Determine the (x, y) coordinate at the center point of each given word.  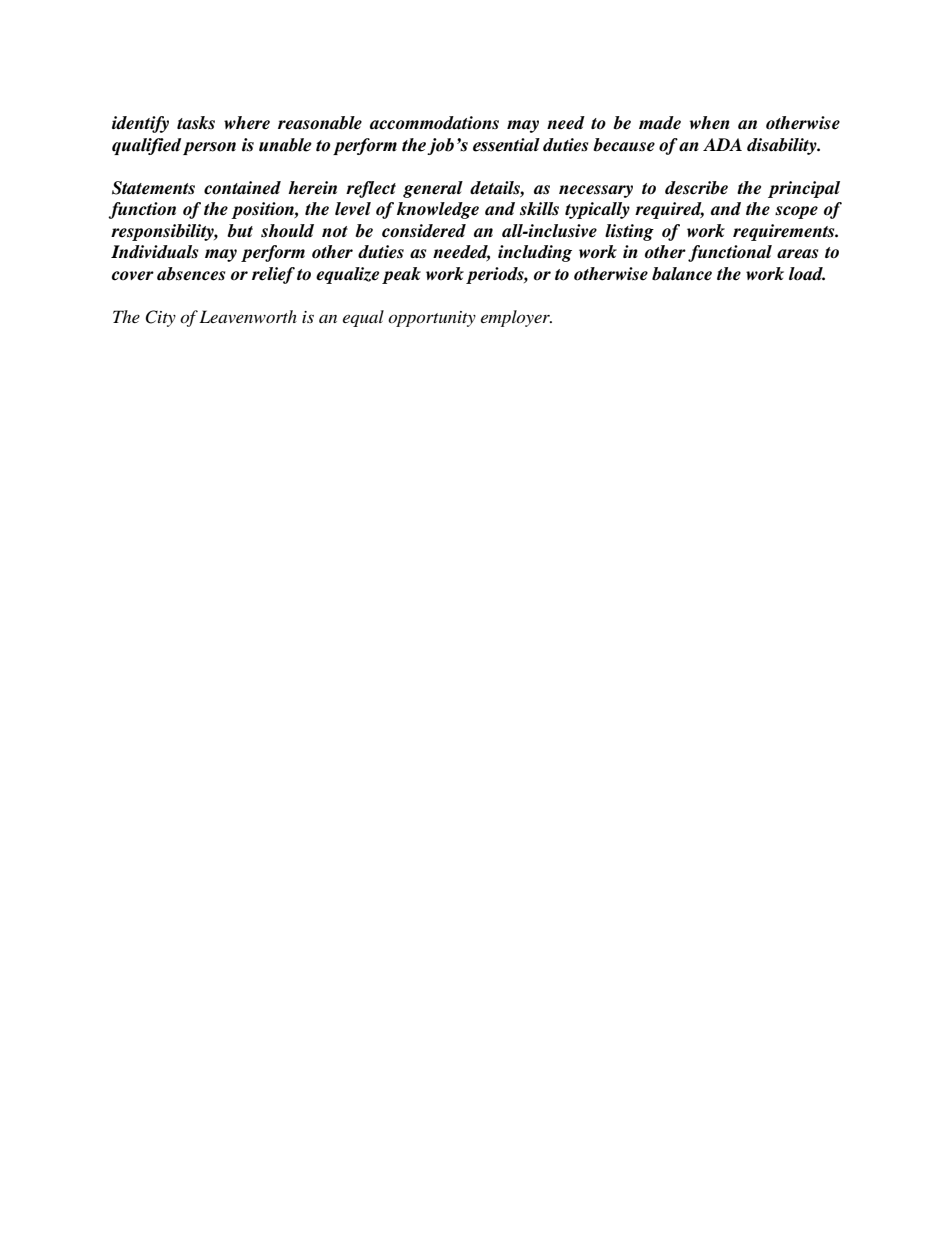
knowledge (438, 210)
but (240, 231)
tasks (196, 123)
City (160, 318)
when (710, 123)
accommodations (434, 123)
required (669, 210)
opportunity (432, 319)
